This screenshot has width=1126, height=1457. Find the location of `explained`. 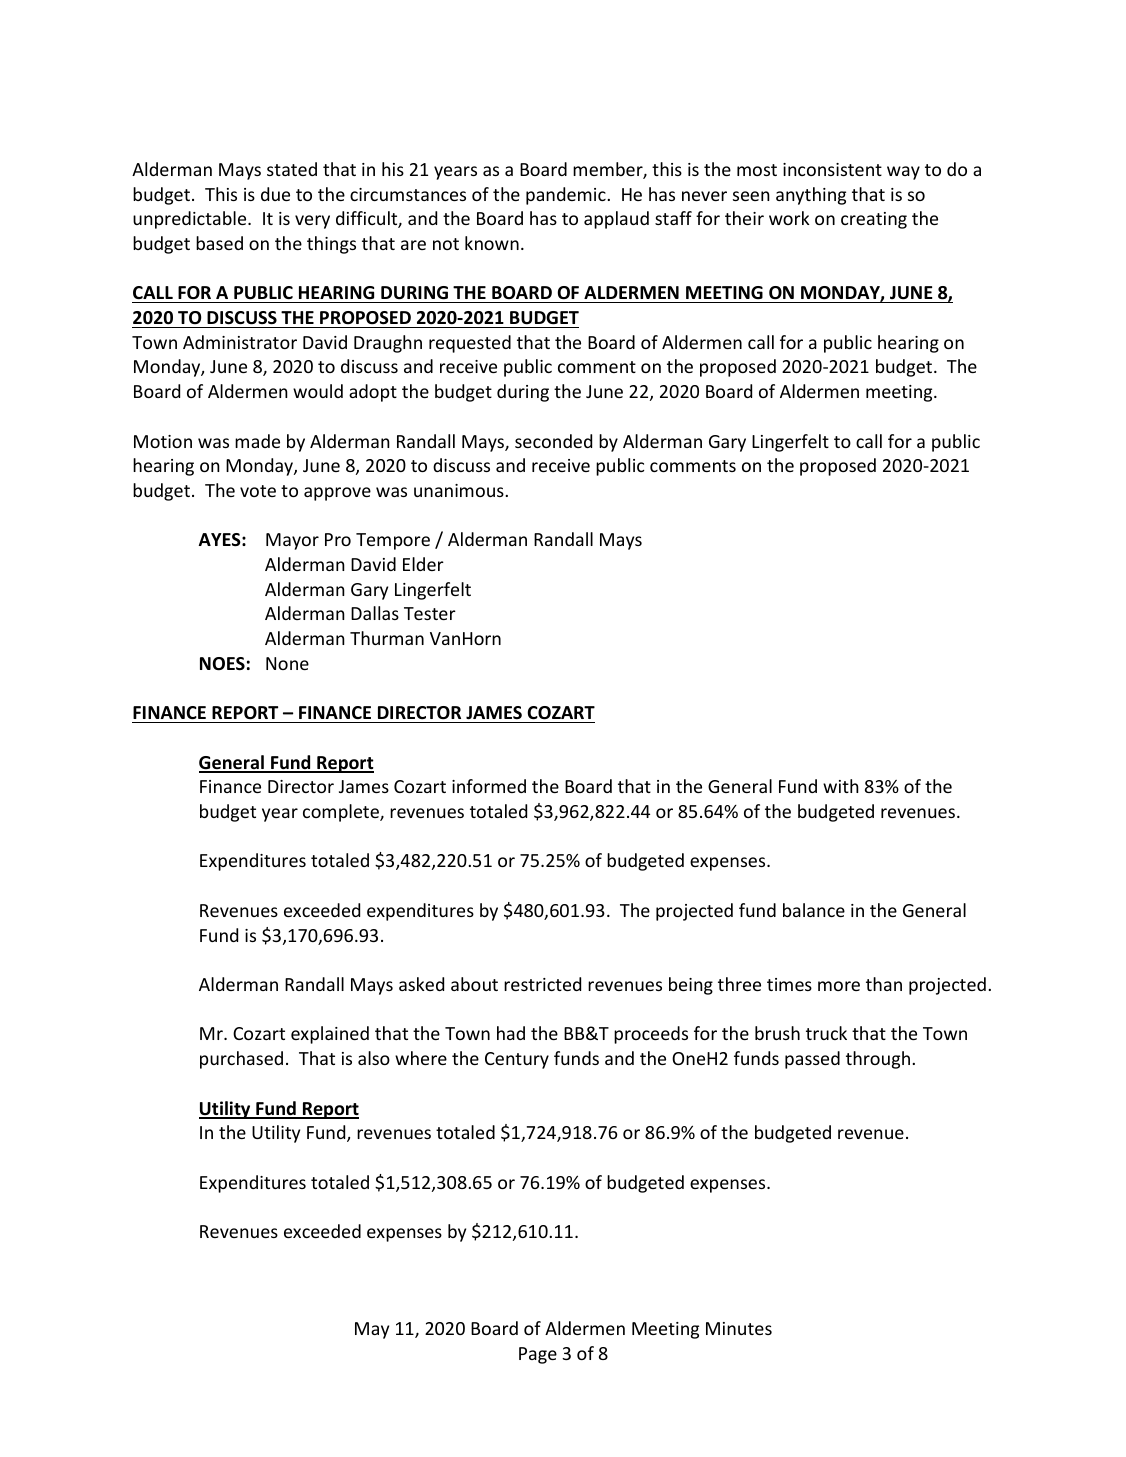

explained is located at coordinates (330, 1035).
